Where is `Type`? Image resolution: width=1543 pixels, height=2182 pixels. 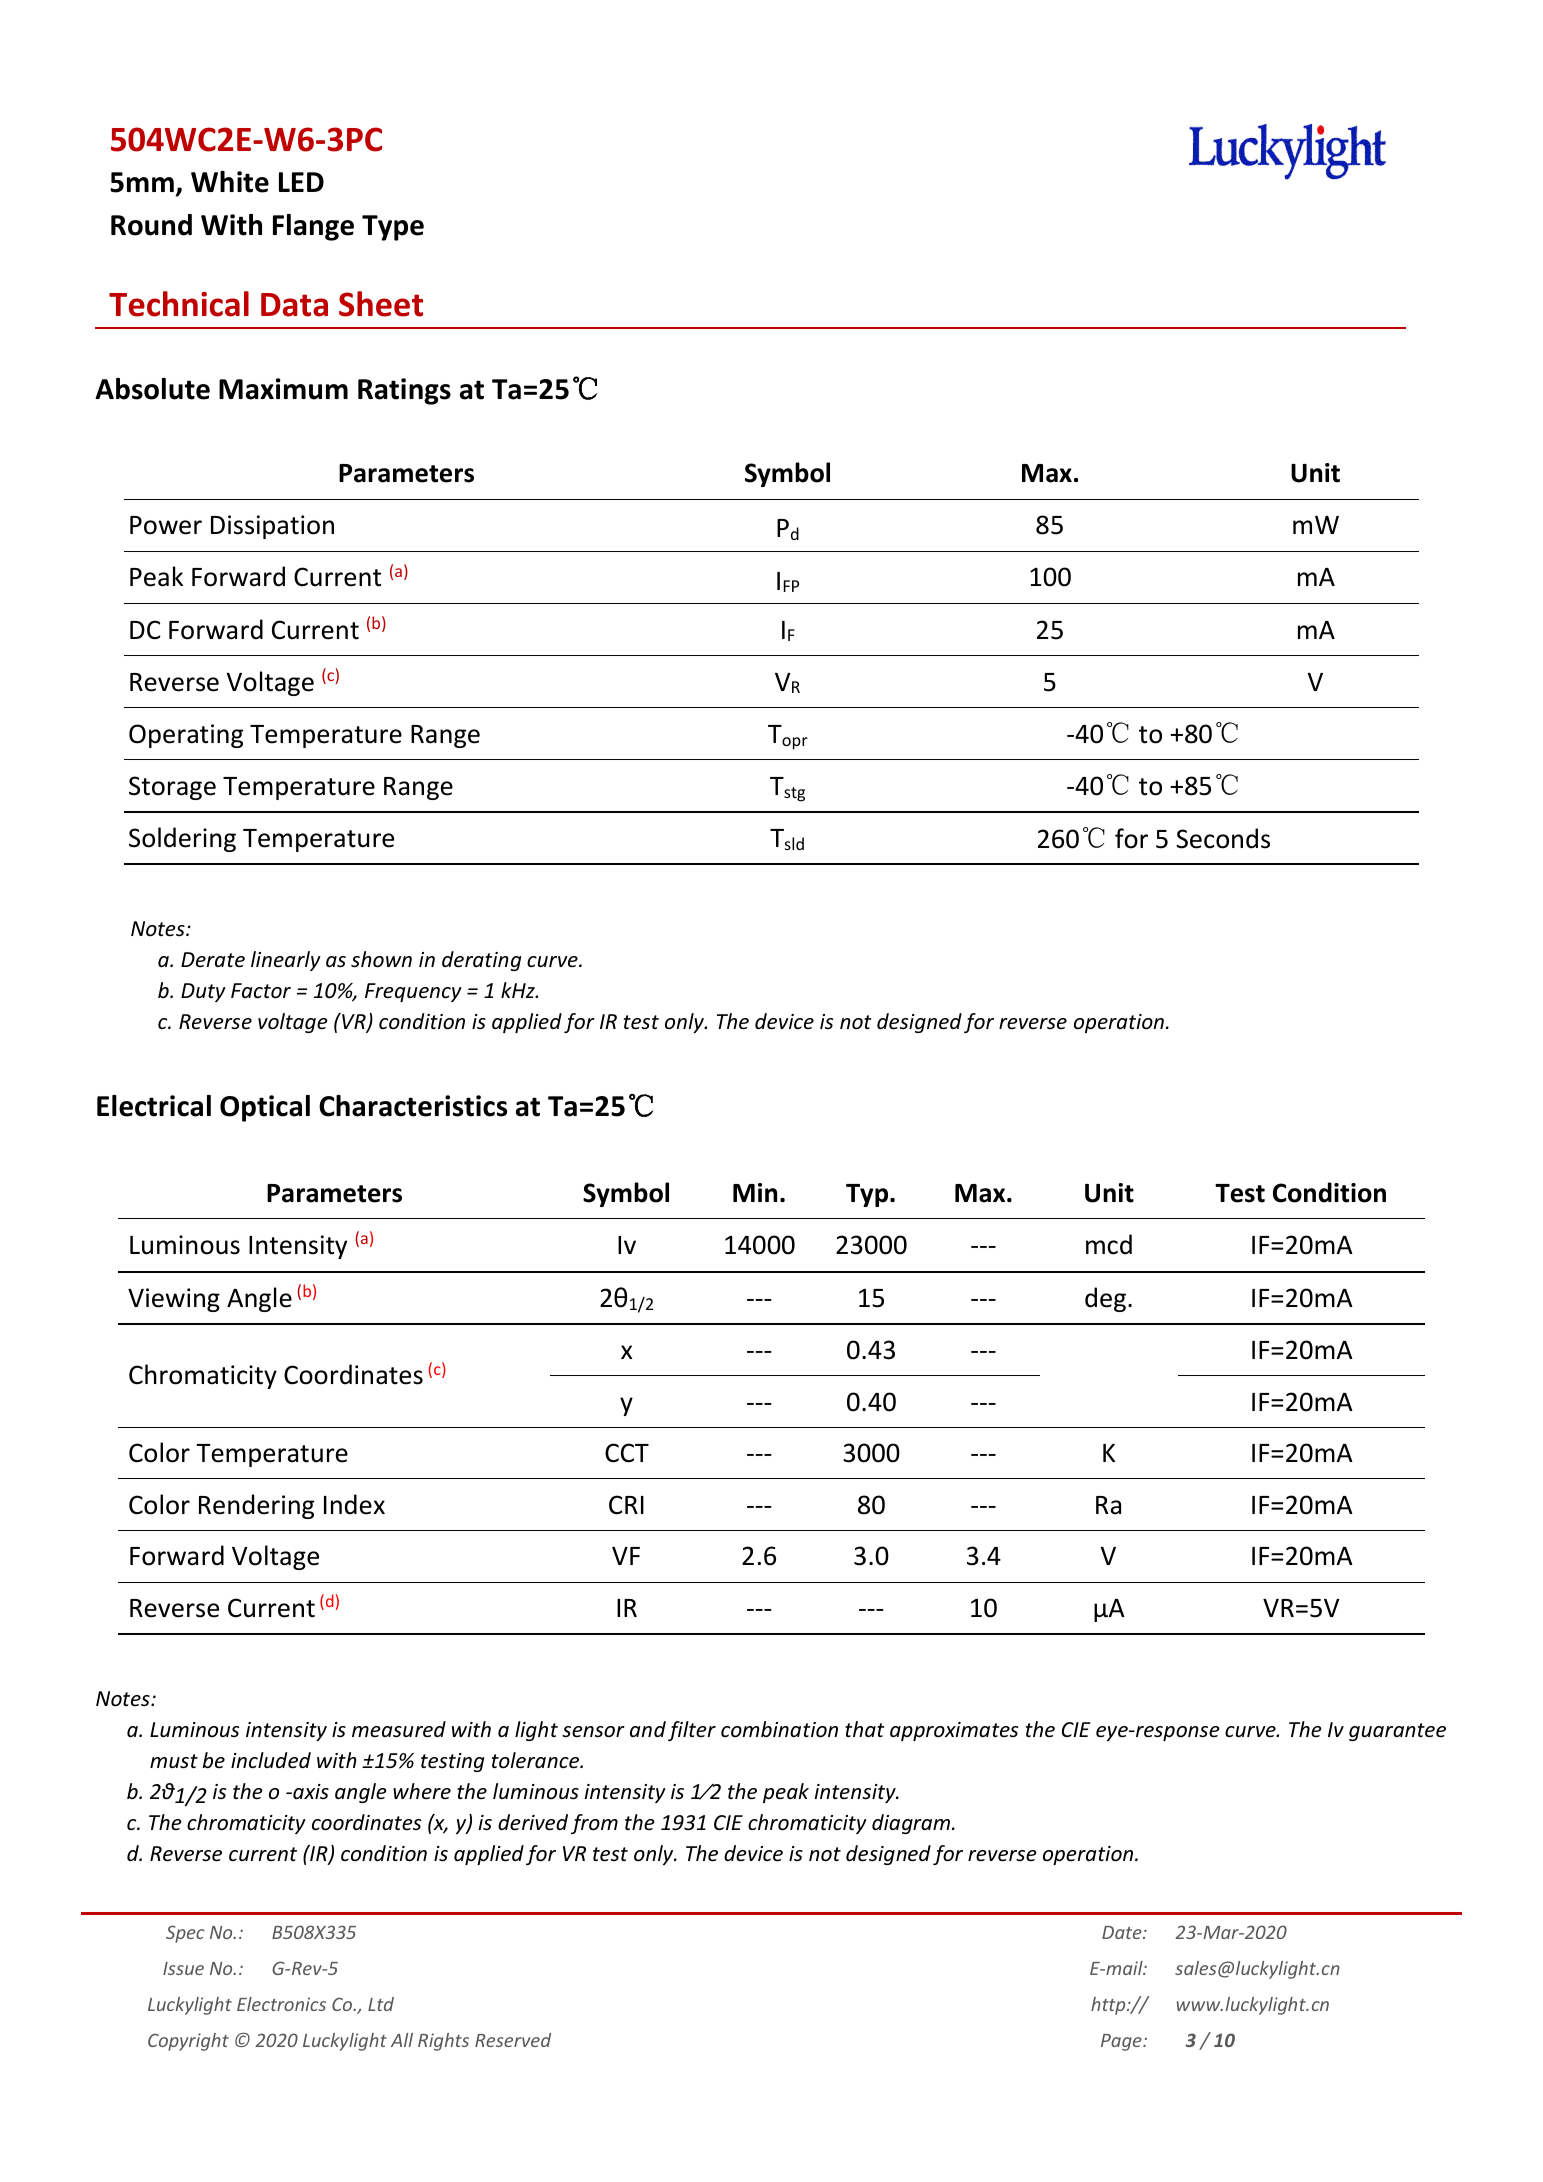 Type is located at coordinates (393, 228).
